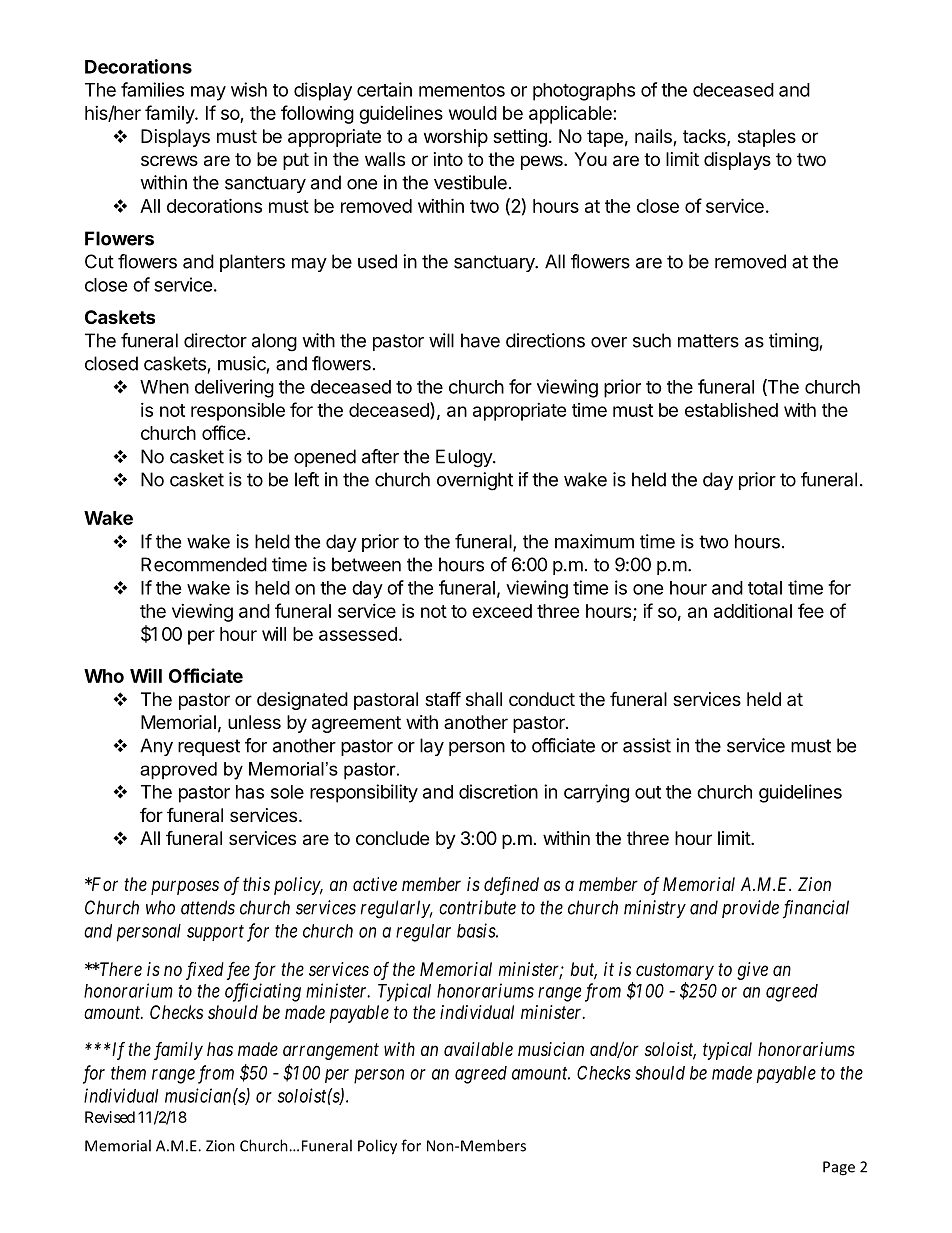 Image resolution: width=952 pixels, height=1233 pixels. What do you see at coordinates (478, 1049) in the image?
I see `available` at bounding box center [478, 1049].
